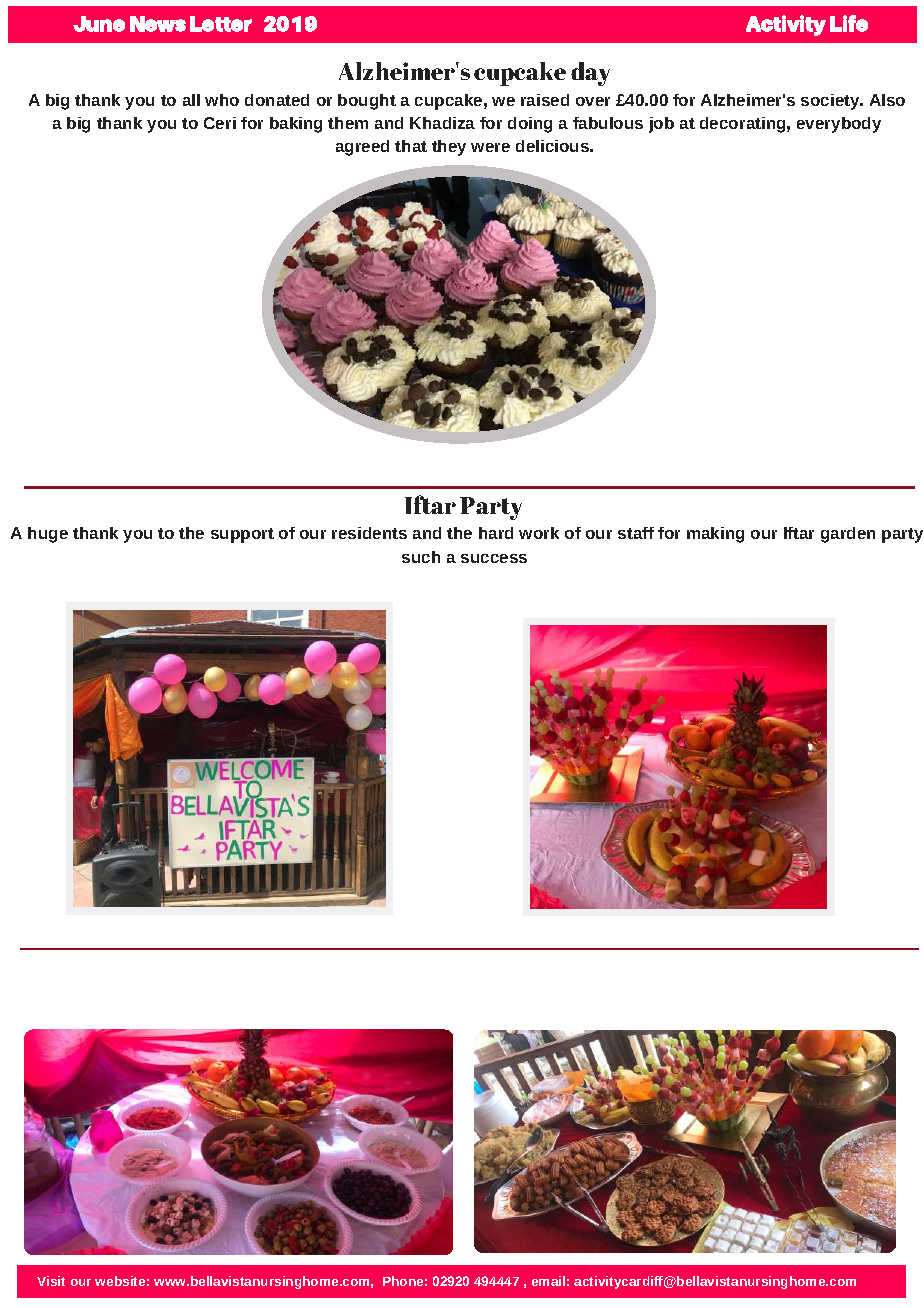 The image size is (924, 1308). What do you see at coordinates (545, 100) in the image?
I see `raised` at bounding box center [545, 100].
